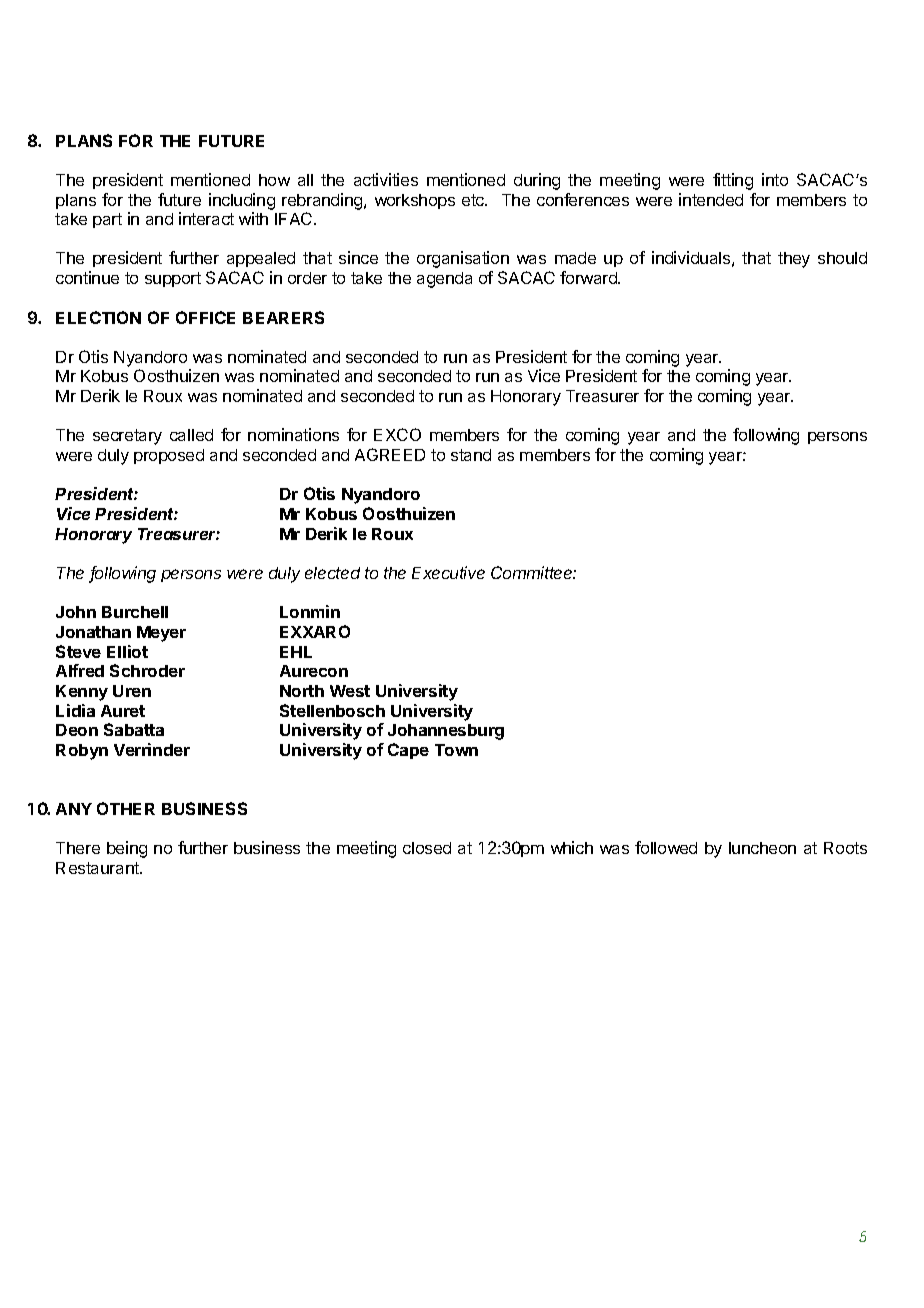 This document has width=924, height=1308. I want to click on etc, so click(474, 200).
